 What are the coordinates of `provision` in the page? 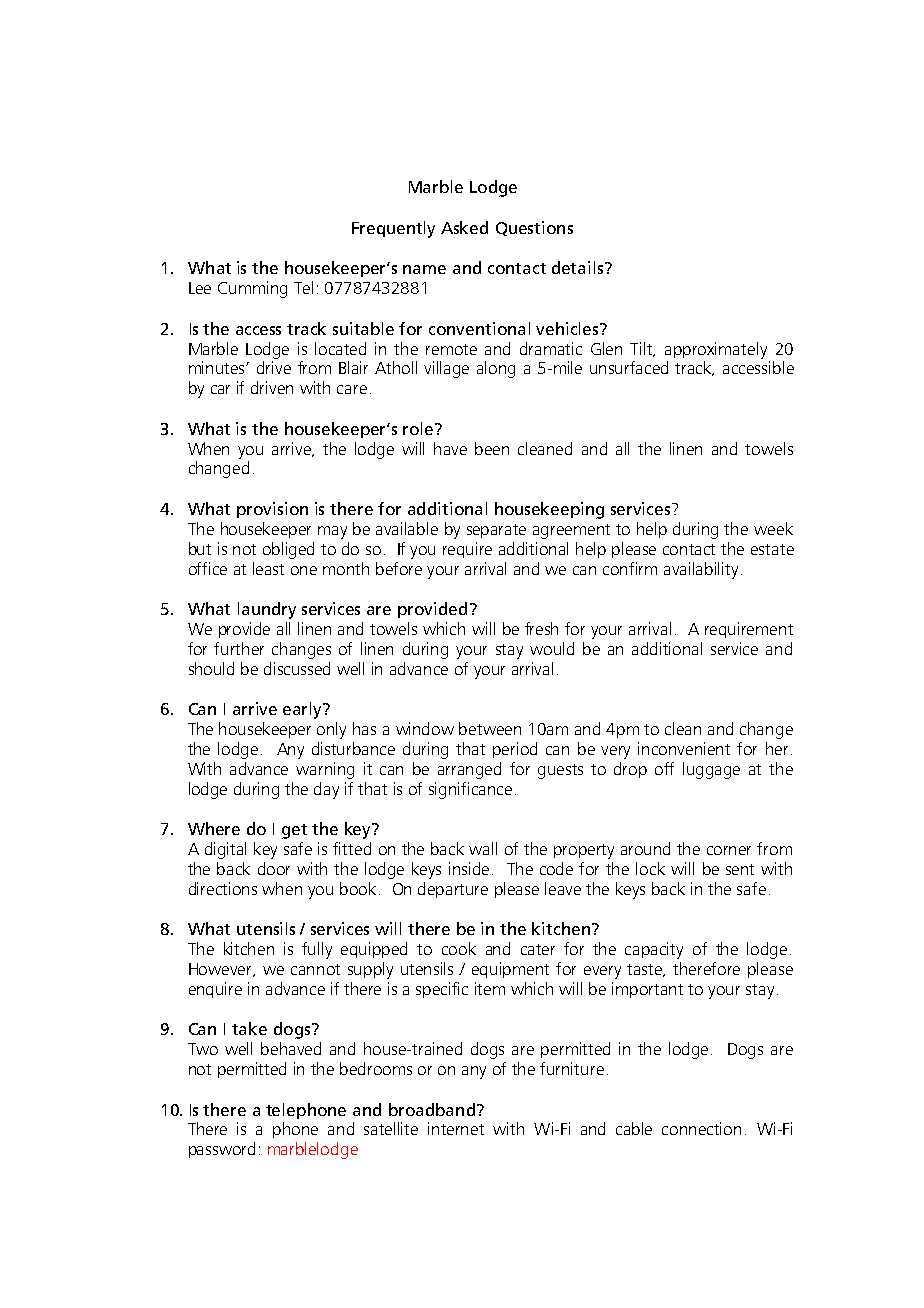 It's located at (272, 510).
